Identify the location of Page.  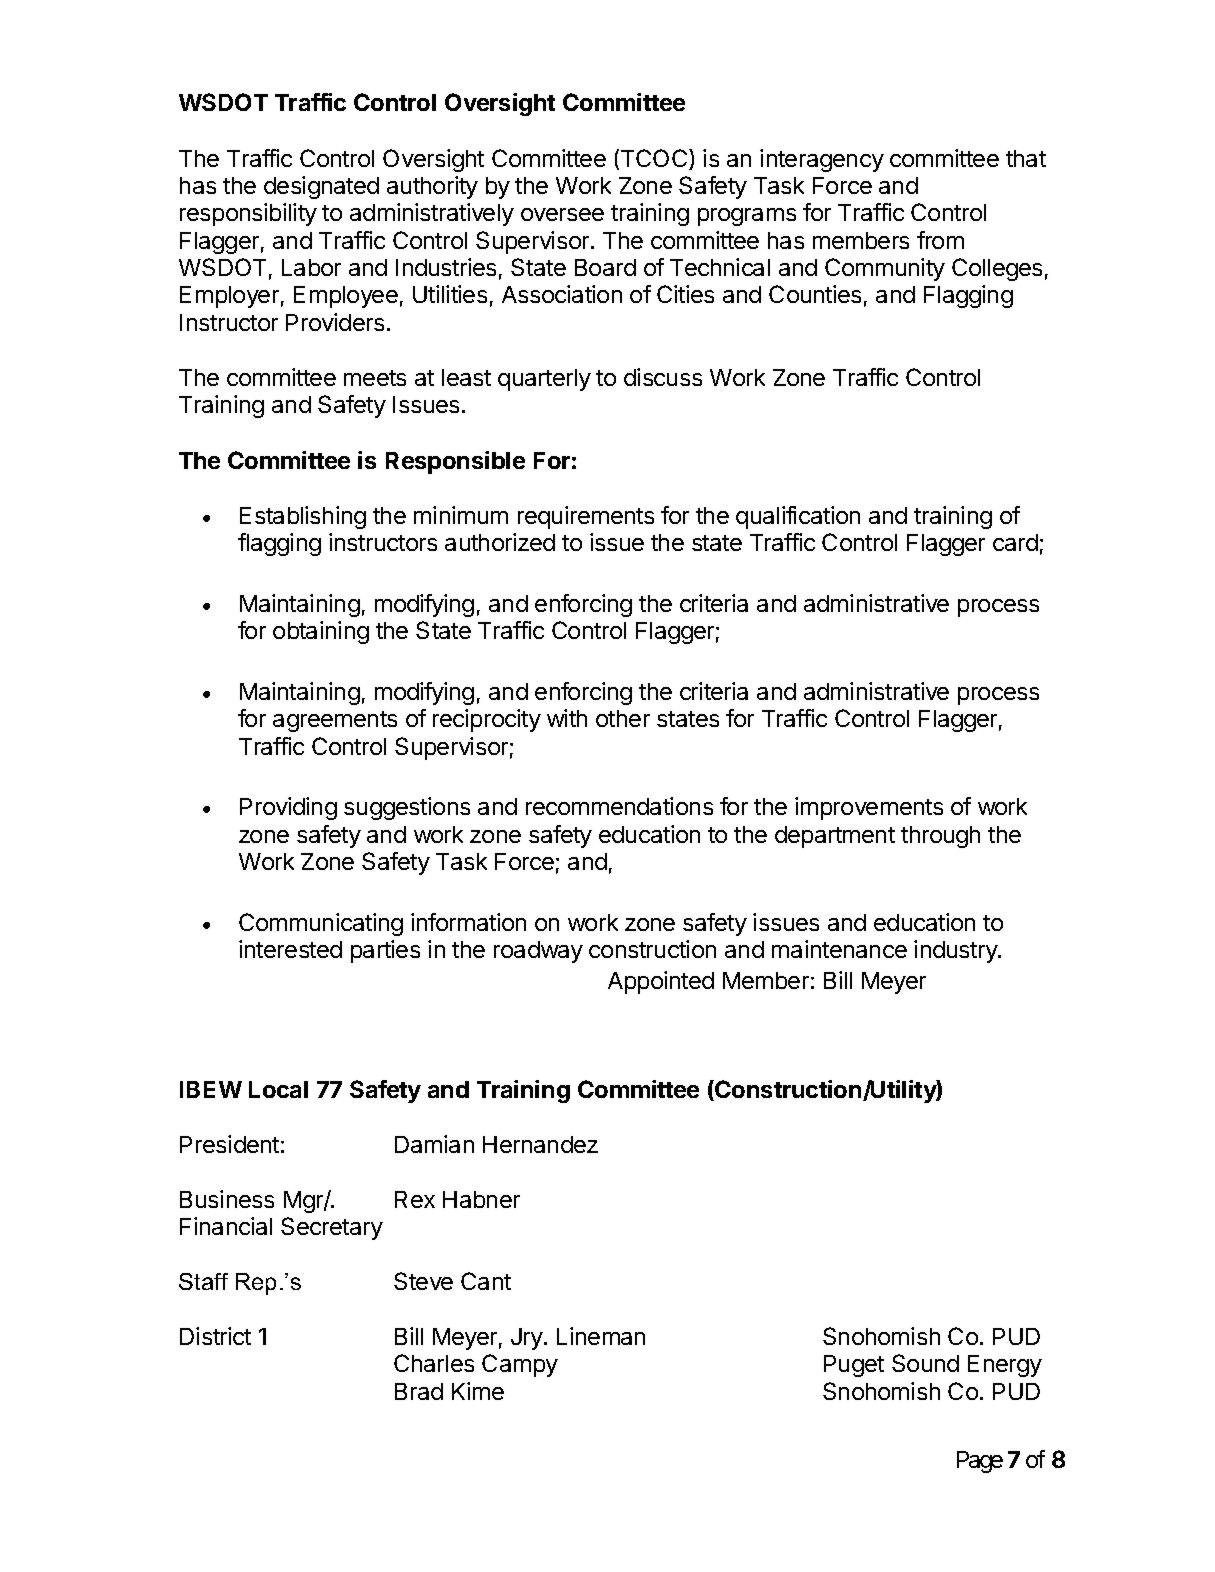
(980, 1462).
